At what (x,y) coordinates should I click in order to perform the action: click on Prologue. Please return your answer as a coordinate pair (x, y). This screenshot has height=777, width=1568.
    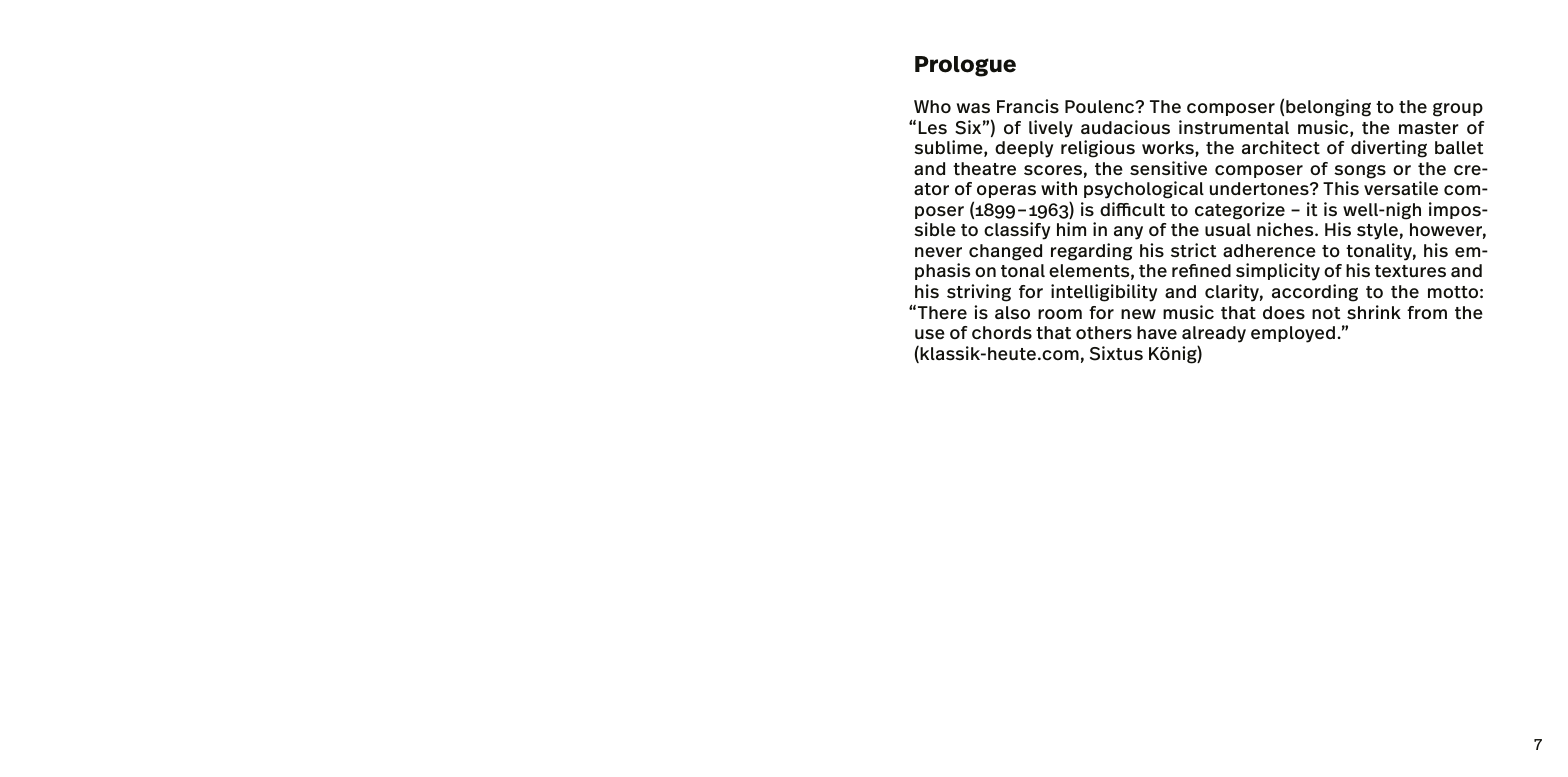
    Looking at the image, I should click on (965, 66).
